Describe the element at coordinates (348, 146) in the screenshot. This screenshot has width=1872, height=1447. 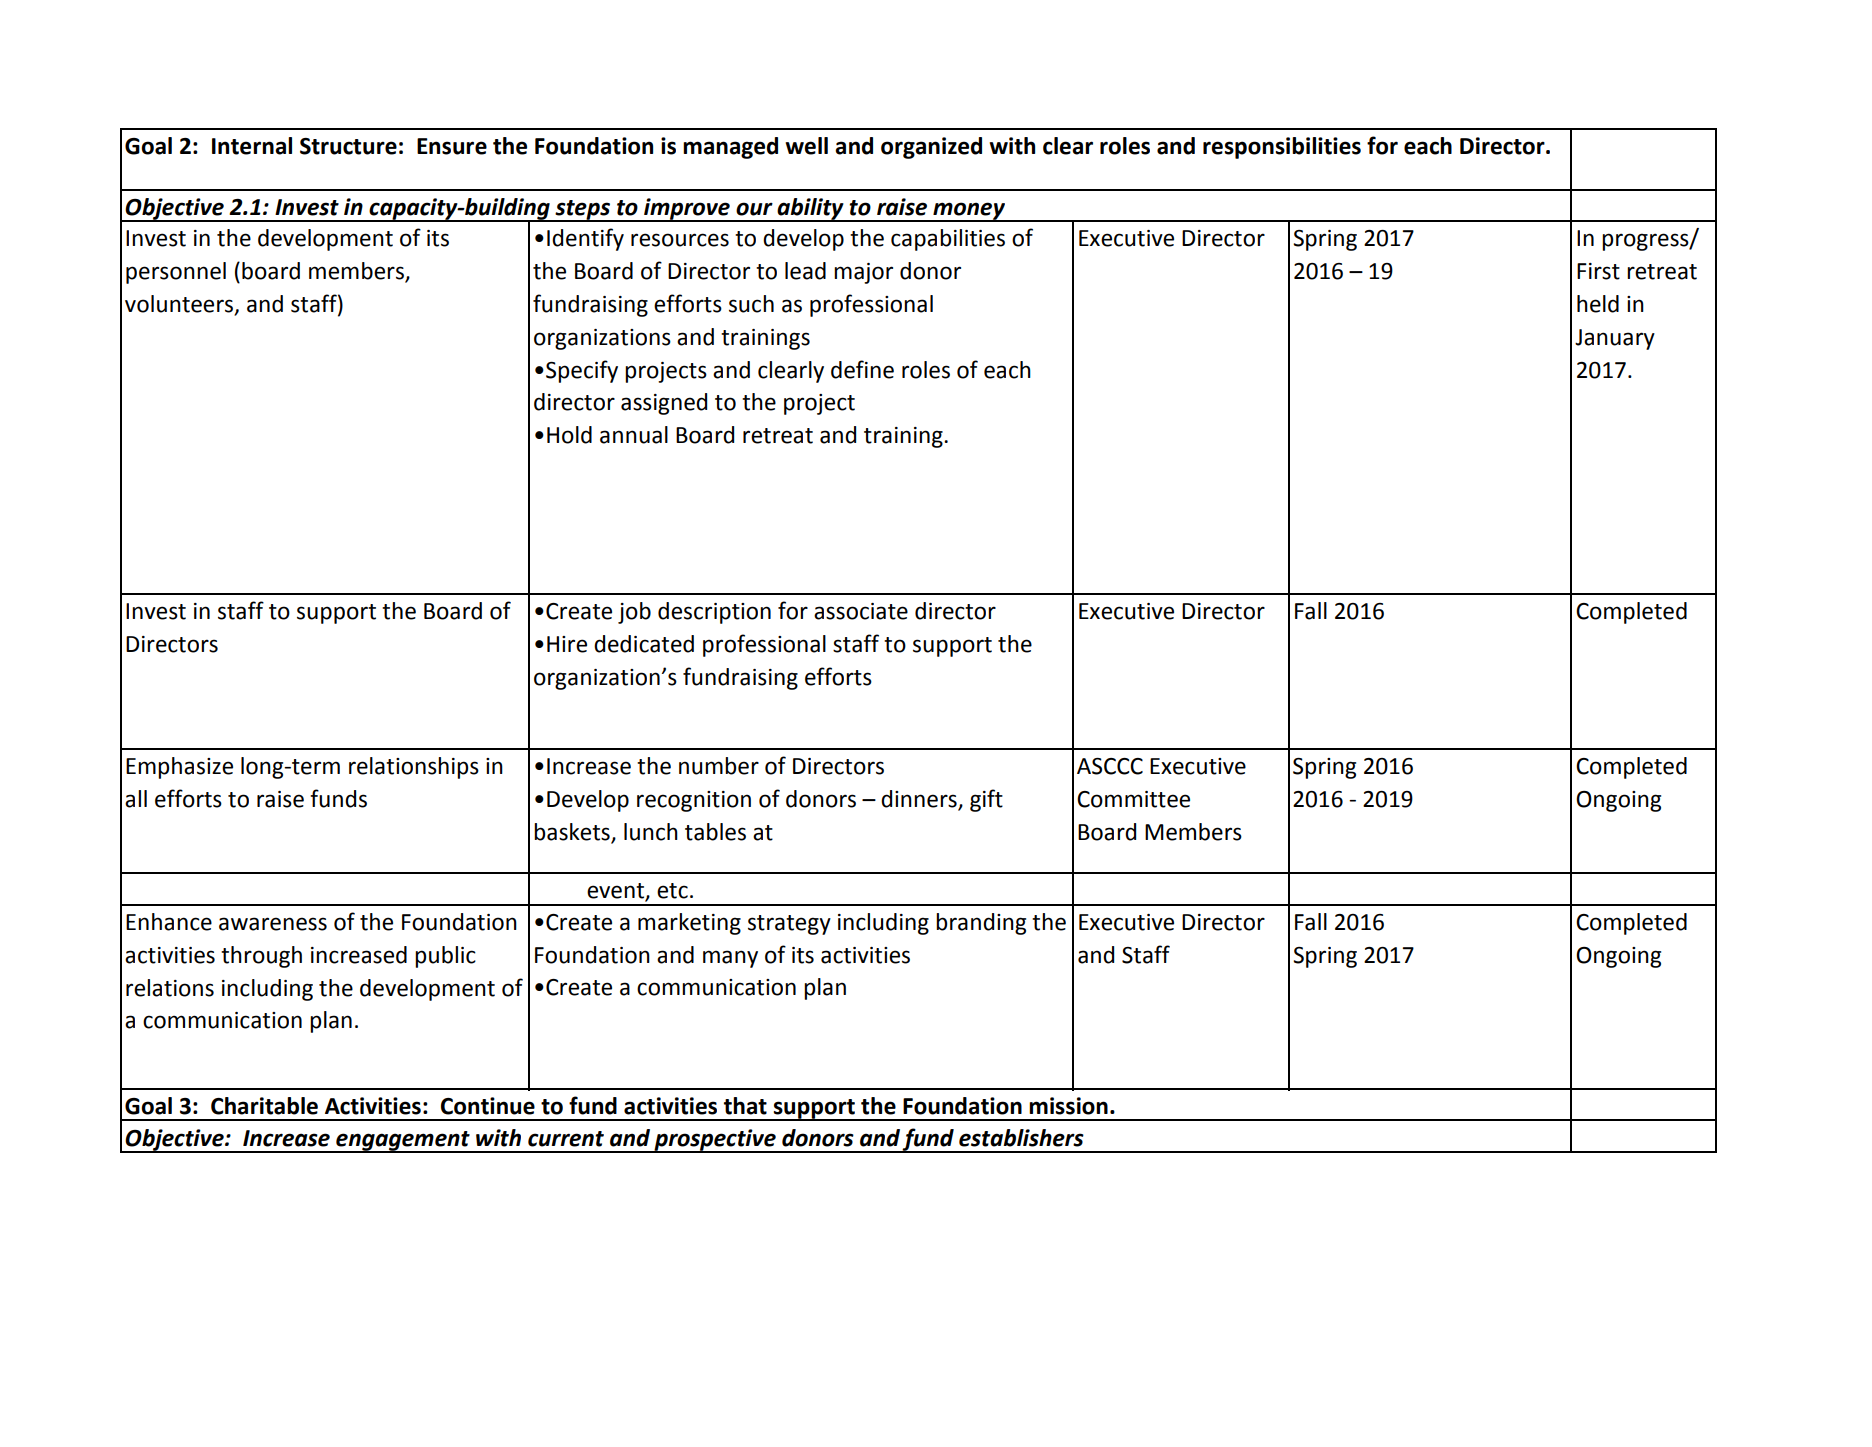
I see `Structure` at that location.
